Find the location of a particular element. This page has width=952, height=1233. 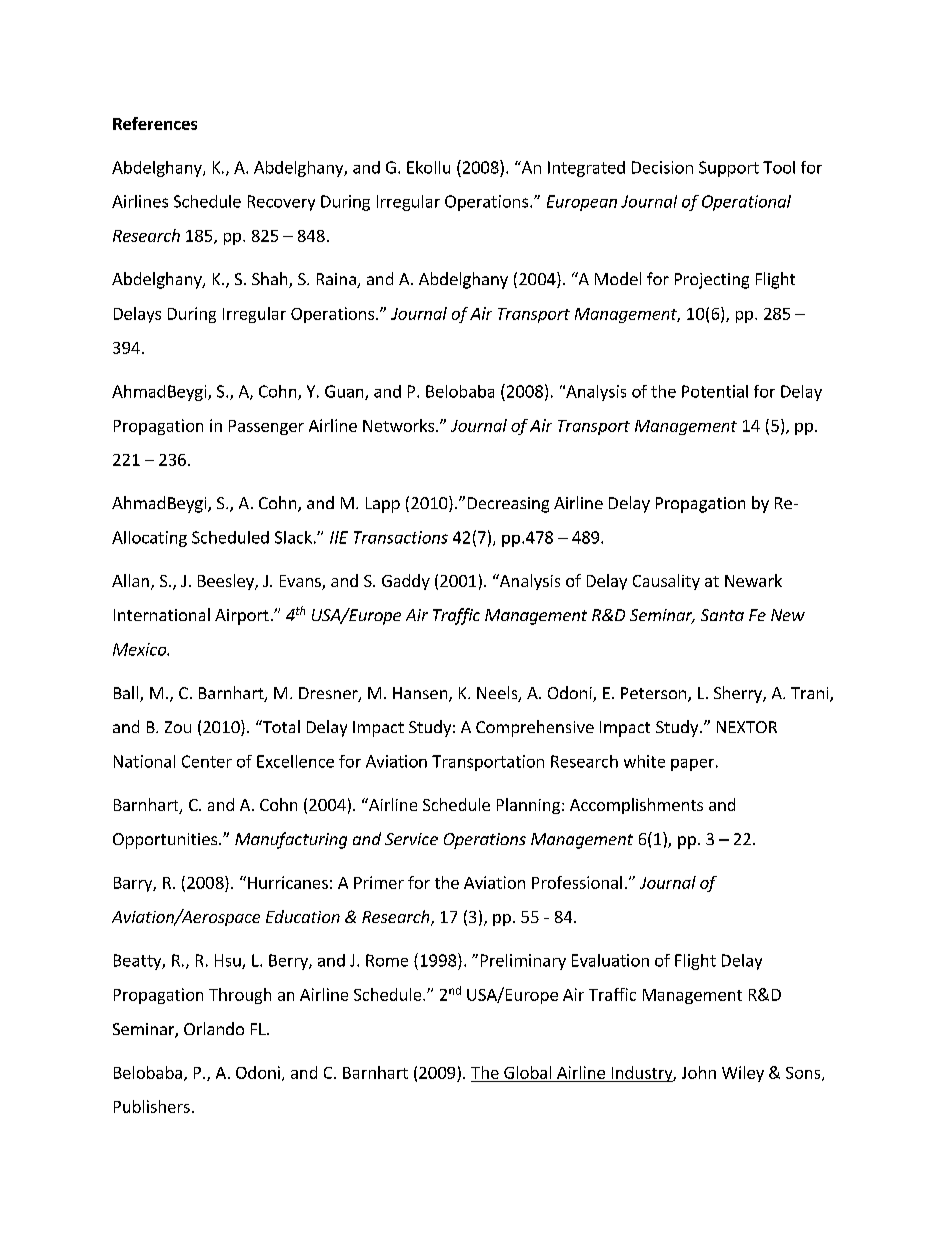

References is located at coordinates (155, 123).
